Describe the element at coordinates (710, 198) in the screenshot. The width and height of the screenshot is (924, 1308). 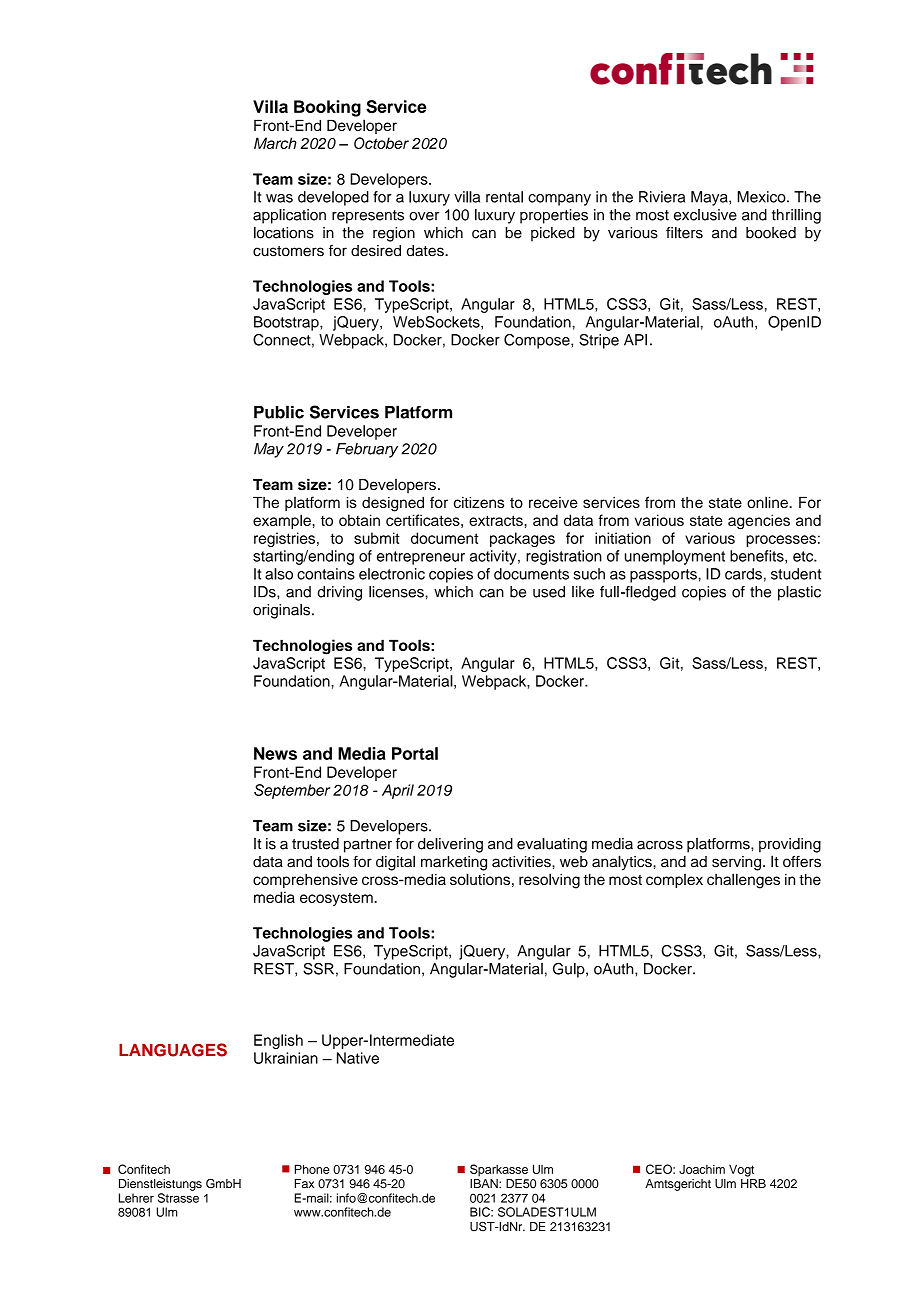
I see `Maya` at that location.
